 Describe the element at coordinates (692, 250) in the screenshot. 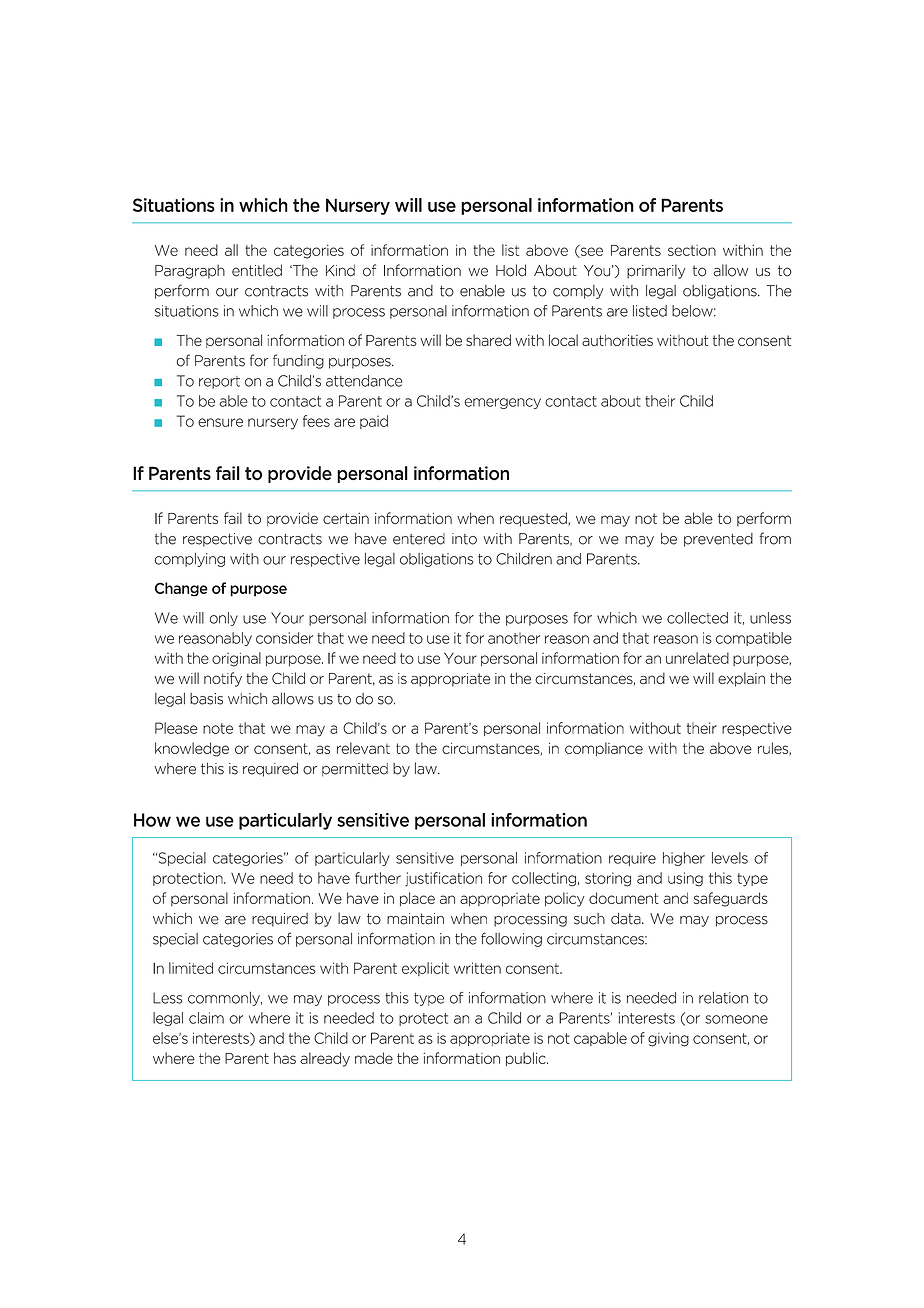

I see `section` at that location.
